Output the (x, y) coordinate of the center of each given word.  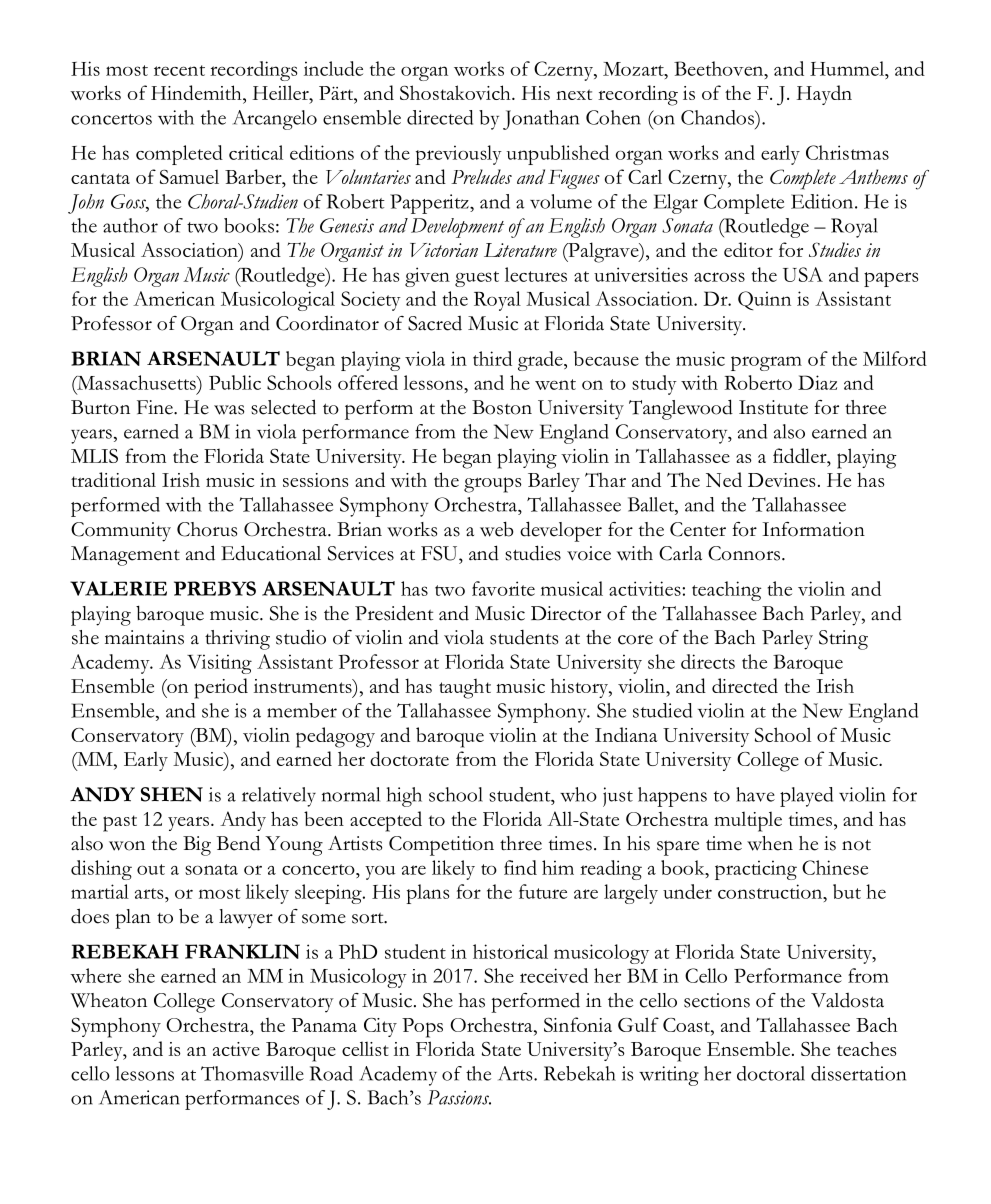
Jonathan (541, 120)
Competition (441, 846)
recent (179, 70)
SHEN (172, 794)
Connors (744, 553)
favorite (503, 588)
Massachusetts (136, 382)
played (806, 797)
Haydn (824, 95)
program (766, 363)
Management (125, 556)
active (236, 1049)
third (492, 358)
